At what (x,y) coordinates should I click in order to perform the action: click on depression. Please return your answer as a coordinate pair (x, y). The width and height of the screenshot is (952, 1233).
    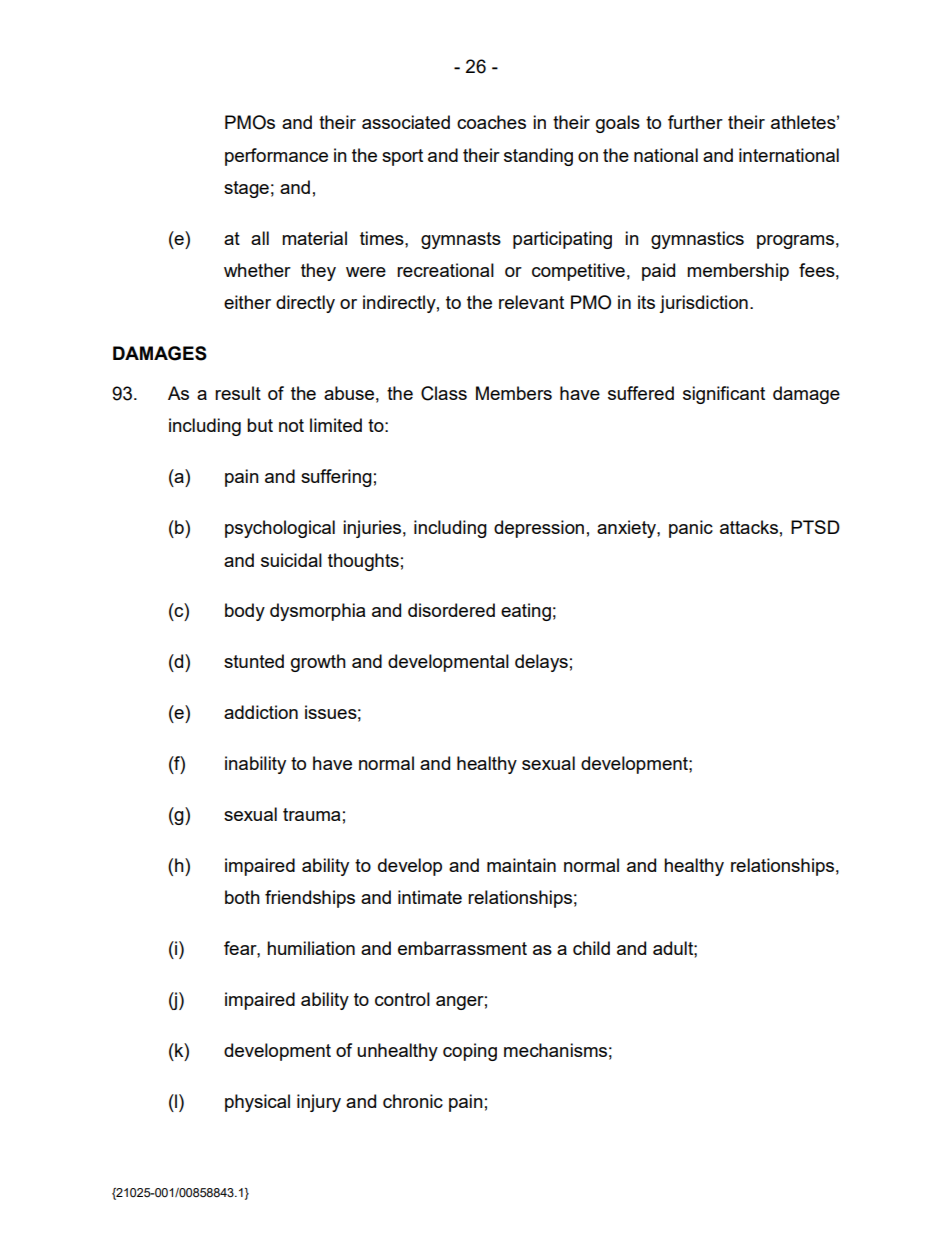
    Looking at the image, I should click on (539, 529).
